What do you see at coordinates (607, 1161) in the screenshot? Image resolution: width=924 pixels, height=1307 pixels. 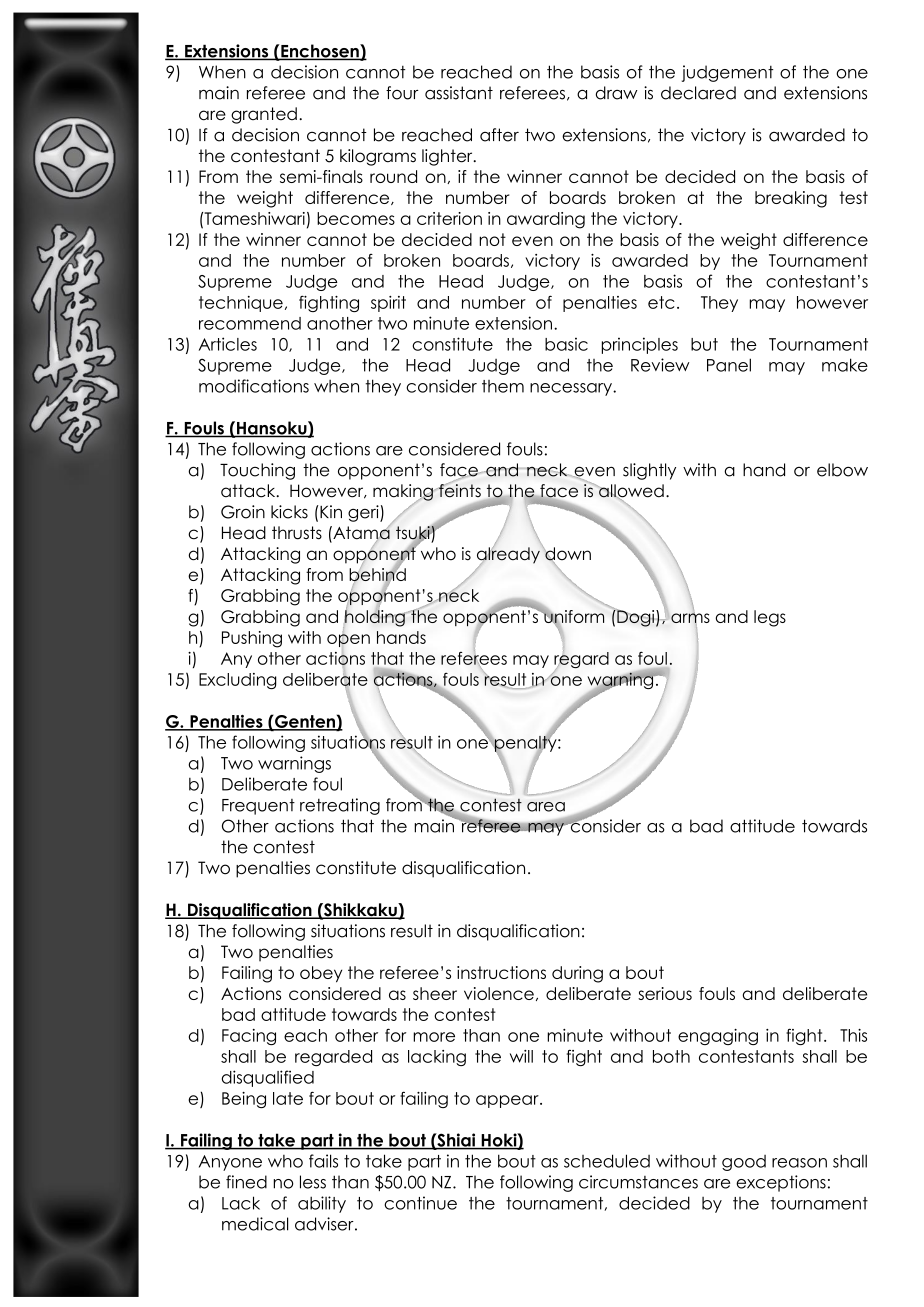 I see `scheduled` at bounding box center [607, 1161].
